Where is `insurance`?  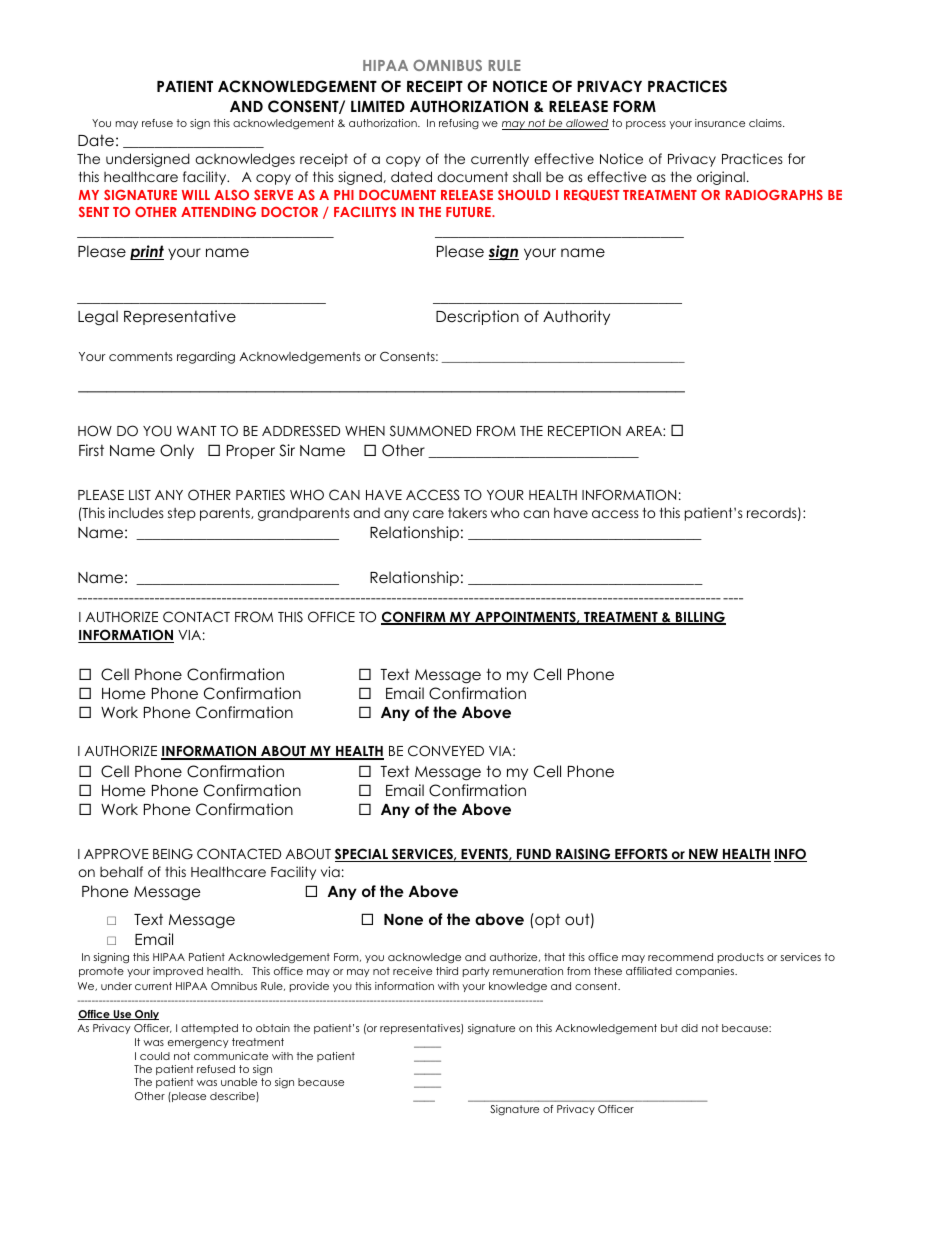
insurance is located at coordinates (720, 123).
